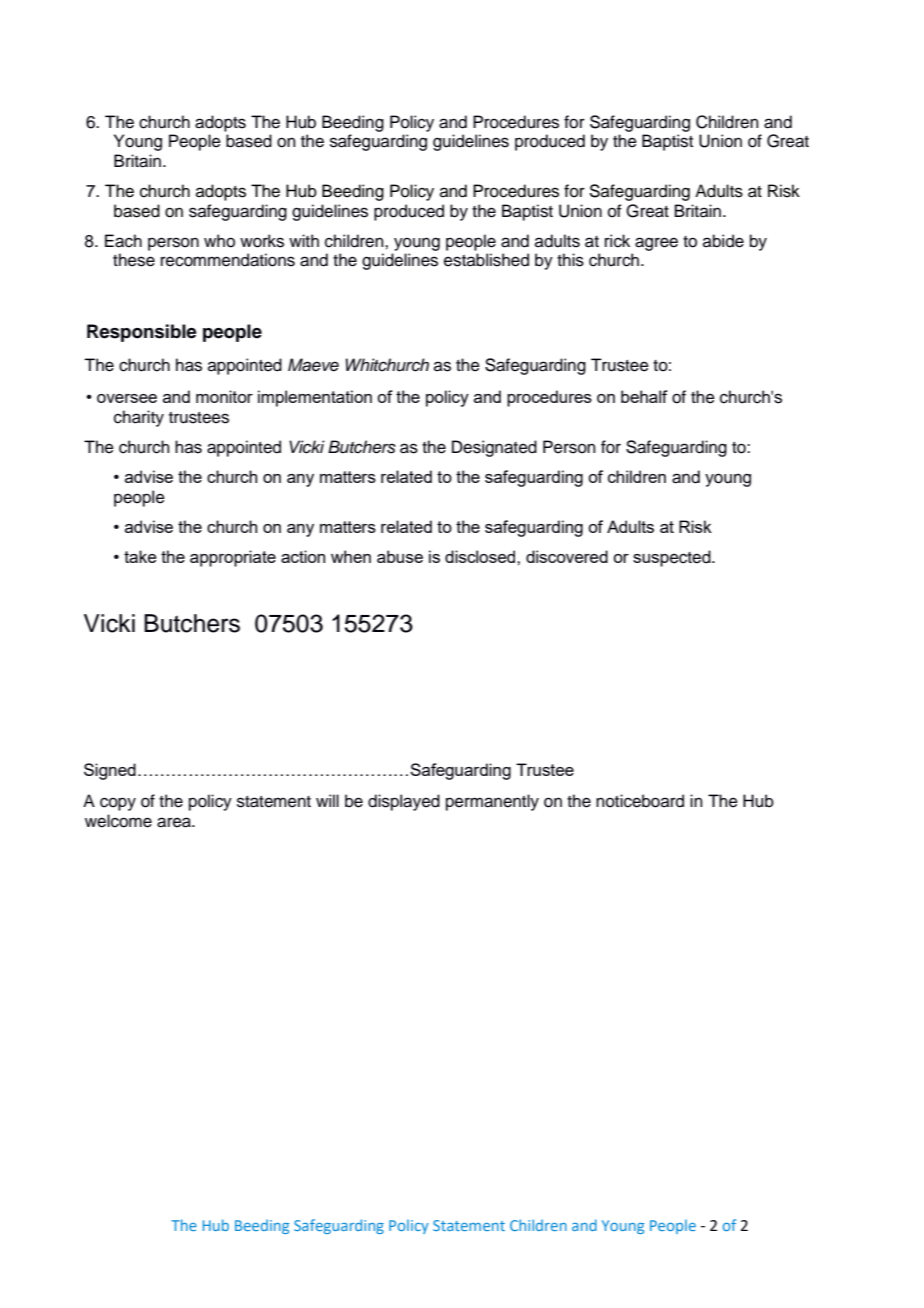  Describe the element at coordinates (656, 244) in the page. I see `agree` at that location.
